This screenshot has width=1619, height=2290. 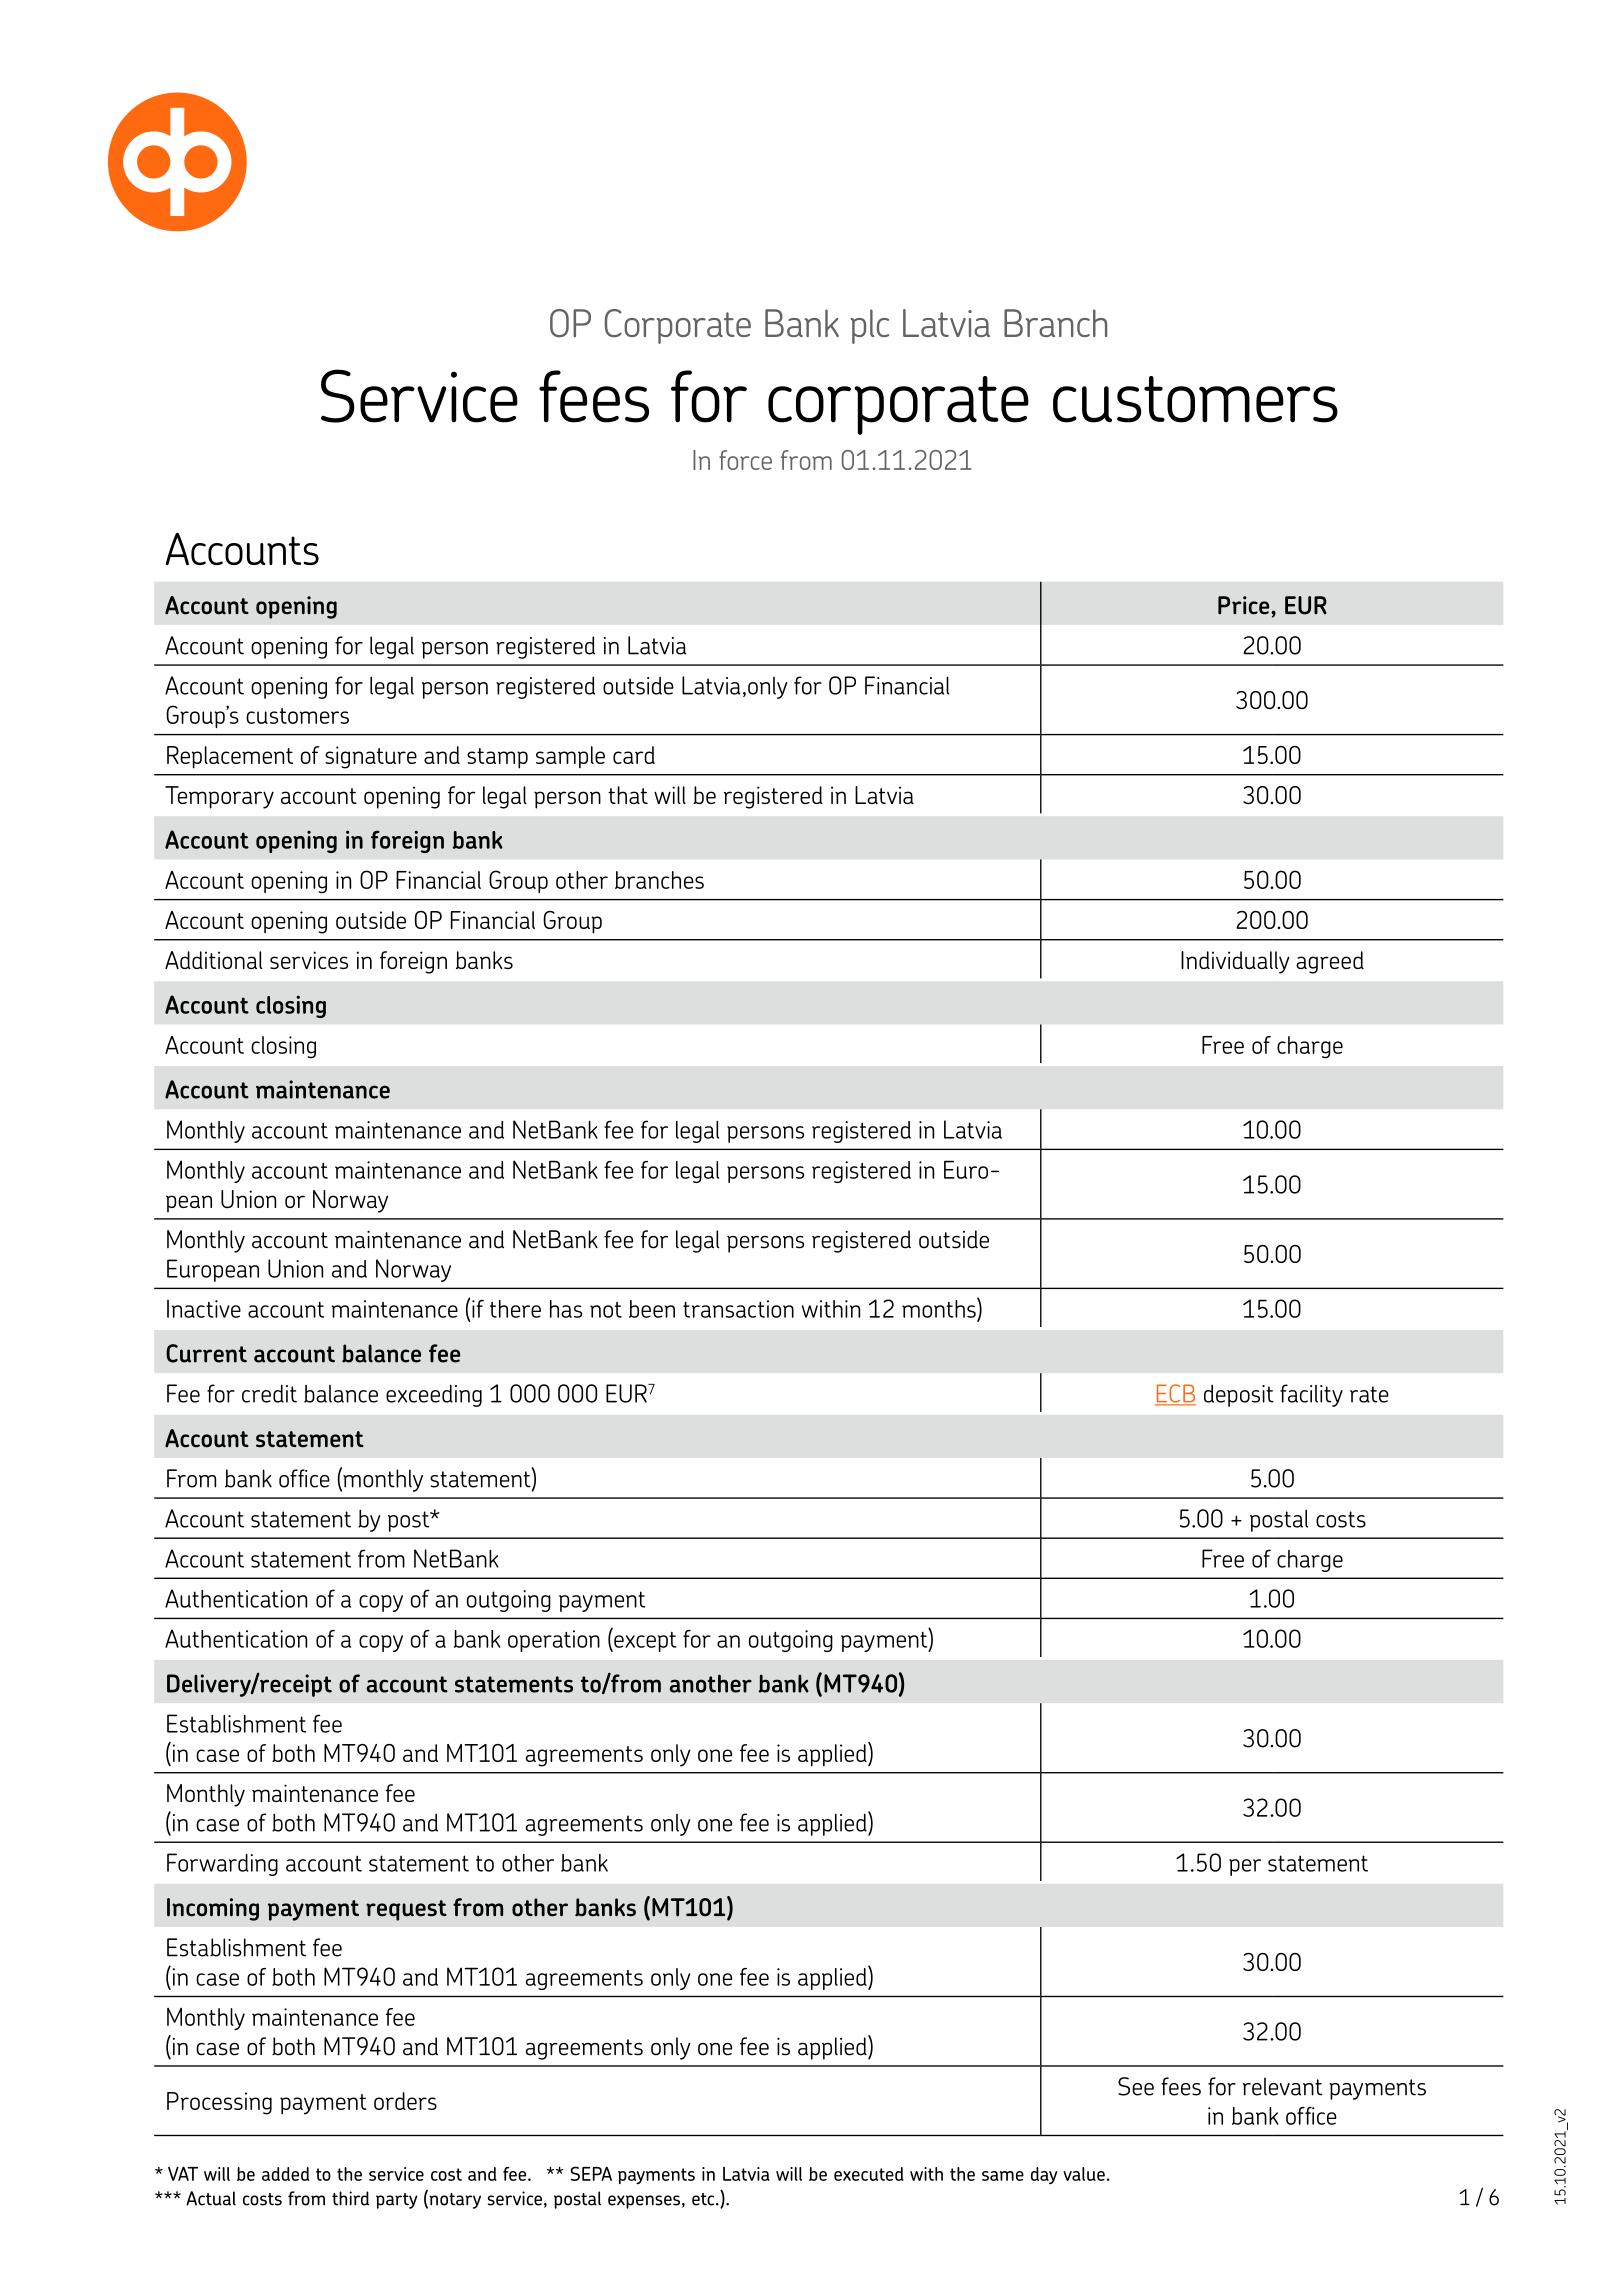 I want to click on deposit, so click(x=1239, y=1395).
